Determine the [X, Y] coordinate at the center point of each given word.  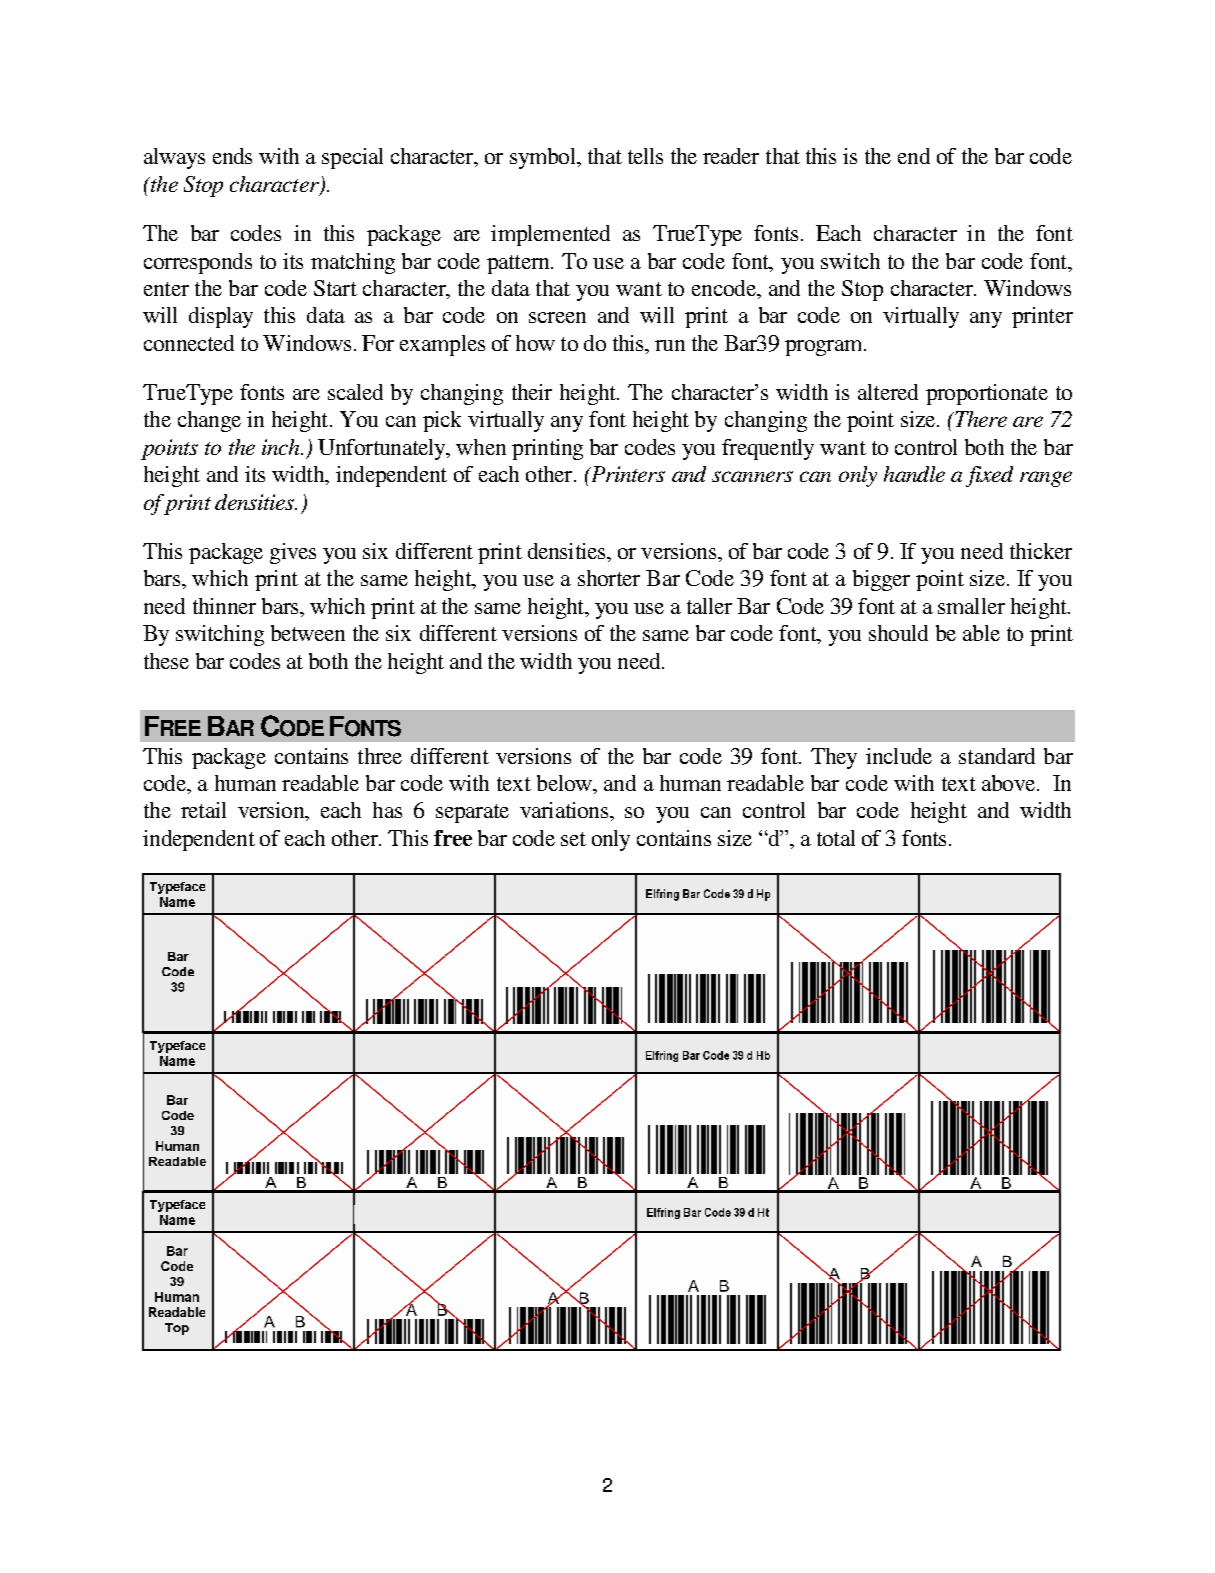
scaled [355, 392]
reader [731, 156]
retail [203, 810]
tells [645, 156]
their [532, 392]
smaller [971, 606]
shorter [609, 578]
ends [232, 156]
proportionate [987, 394]
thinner [224, 606]
